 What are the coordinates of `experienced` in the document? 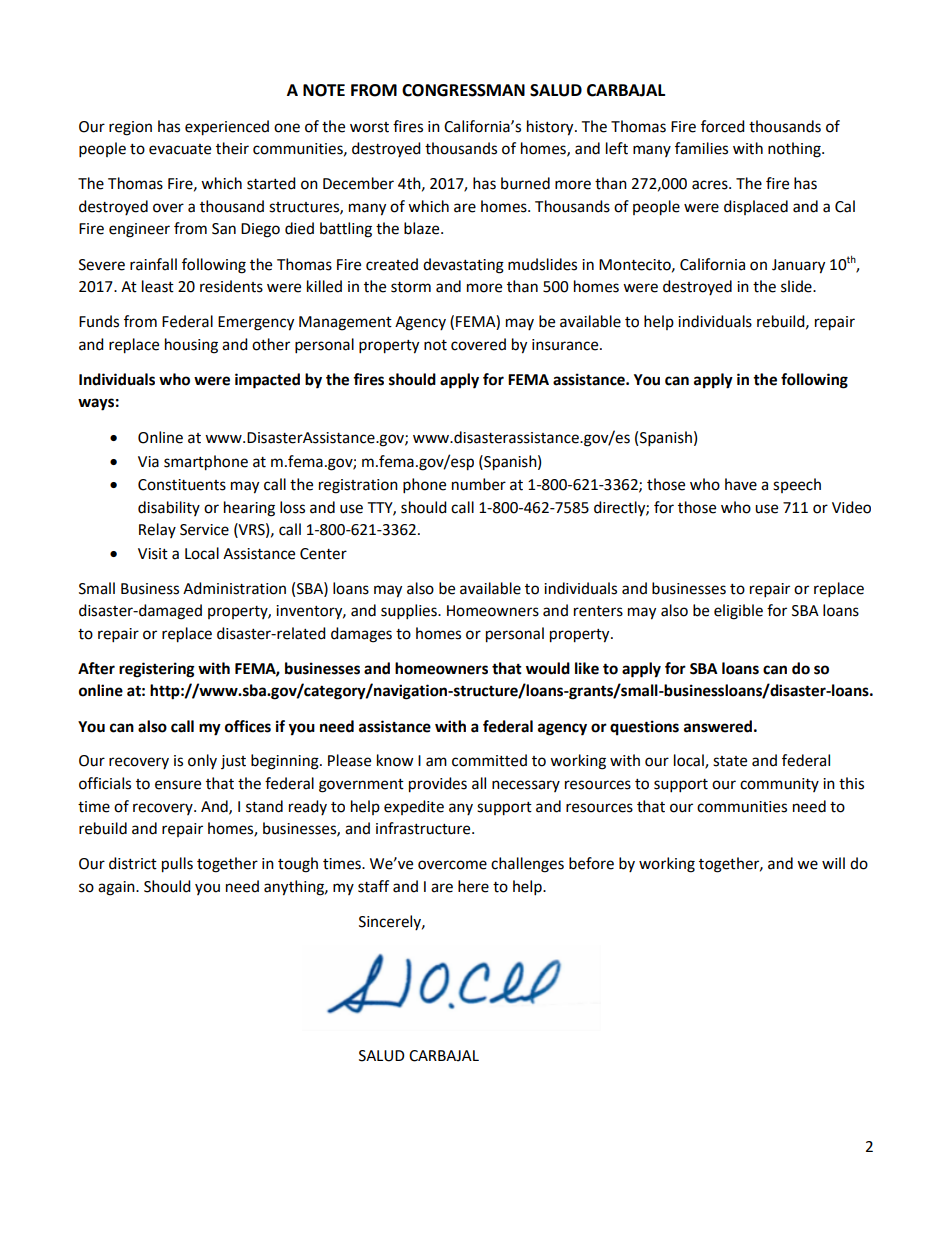 It's located at (227, 128).
